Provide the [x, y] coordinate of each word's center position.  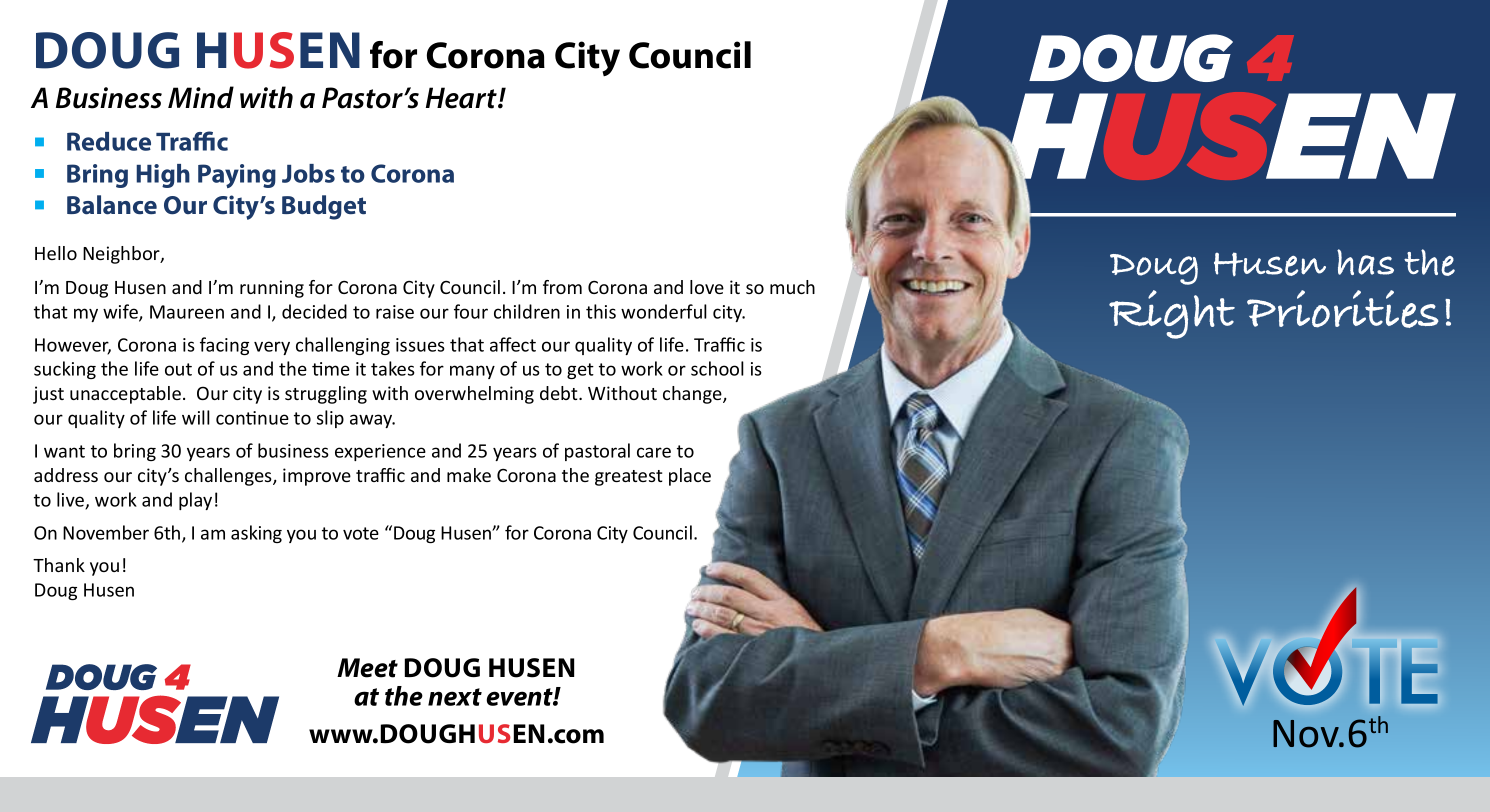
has [1365, 262]
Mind [201, 97]
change [693, 395]
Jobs [308, 173]
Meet [367, 668]
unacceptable [125, 395]
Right [1172, 314]
